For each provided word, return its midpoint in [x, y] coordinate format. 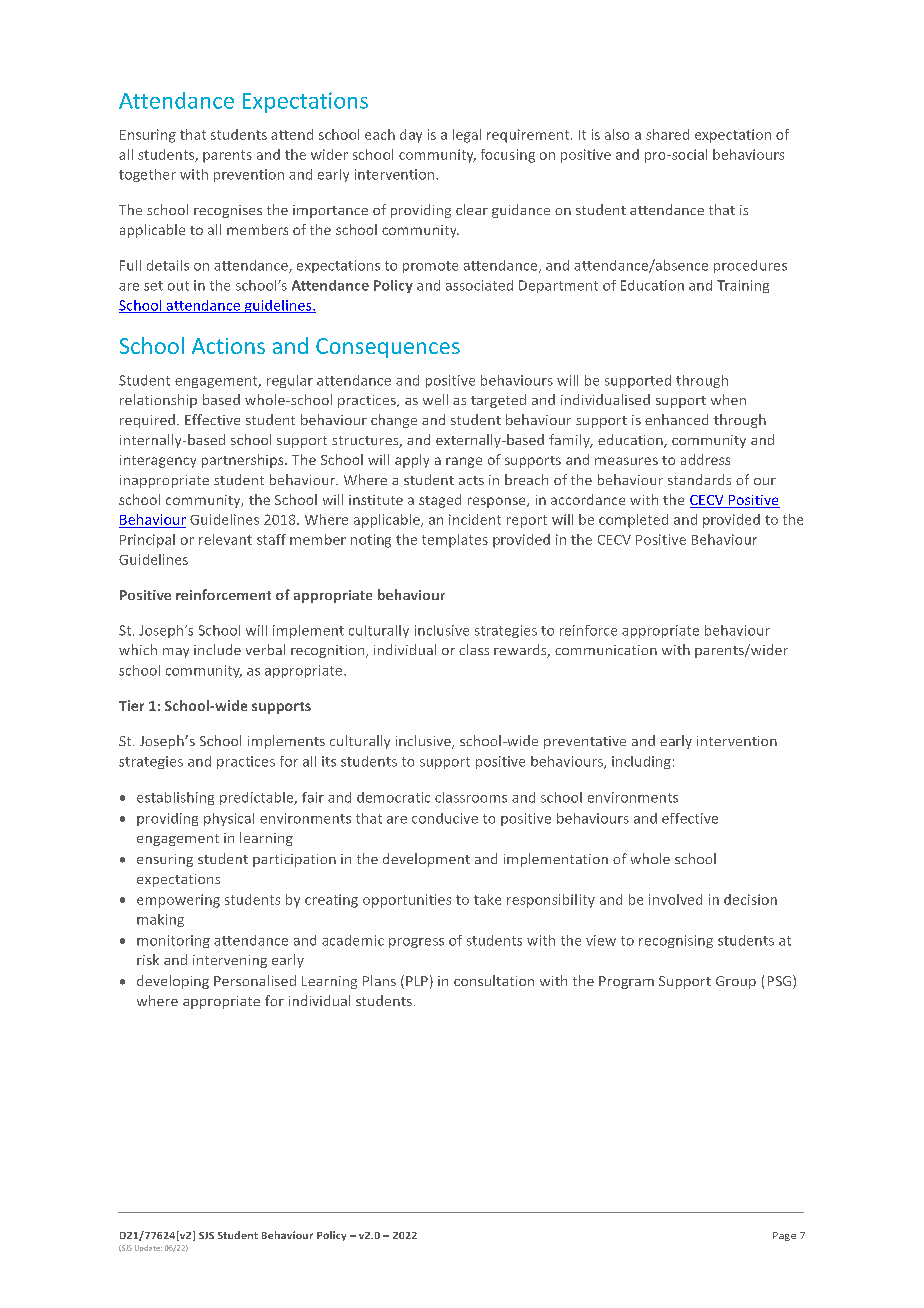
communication [606, 650]
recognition [329, 651]
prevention [249, 175]
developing [173, 982]
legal [467, 136]
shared [667, 134]
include [217, 649]
